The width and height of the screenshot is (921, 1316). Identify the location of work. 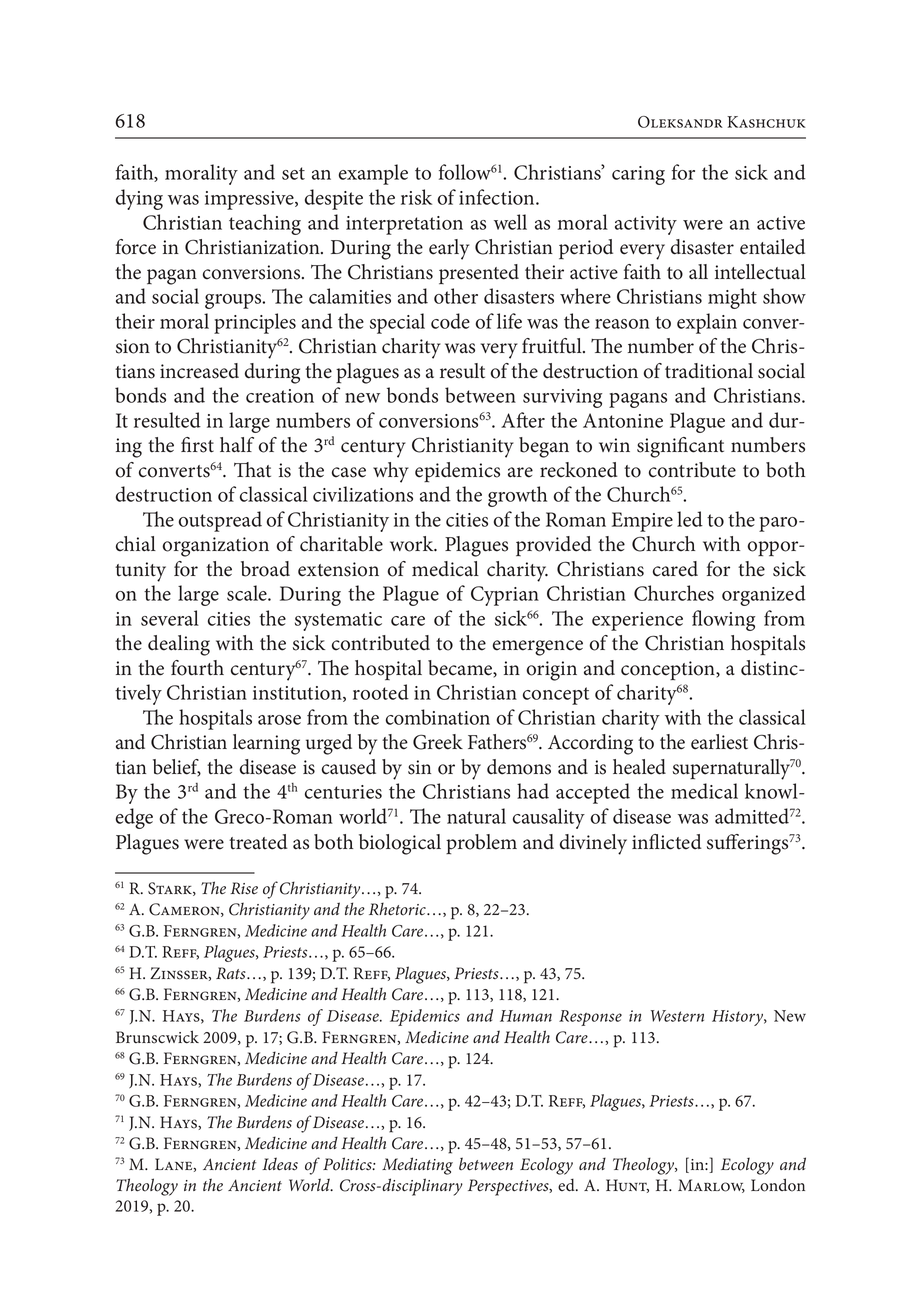
(413, 544).
